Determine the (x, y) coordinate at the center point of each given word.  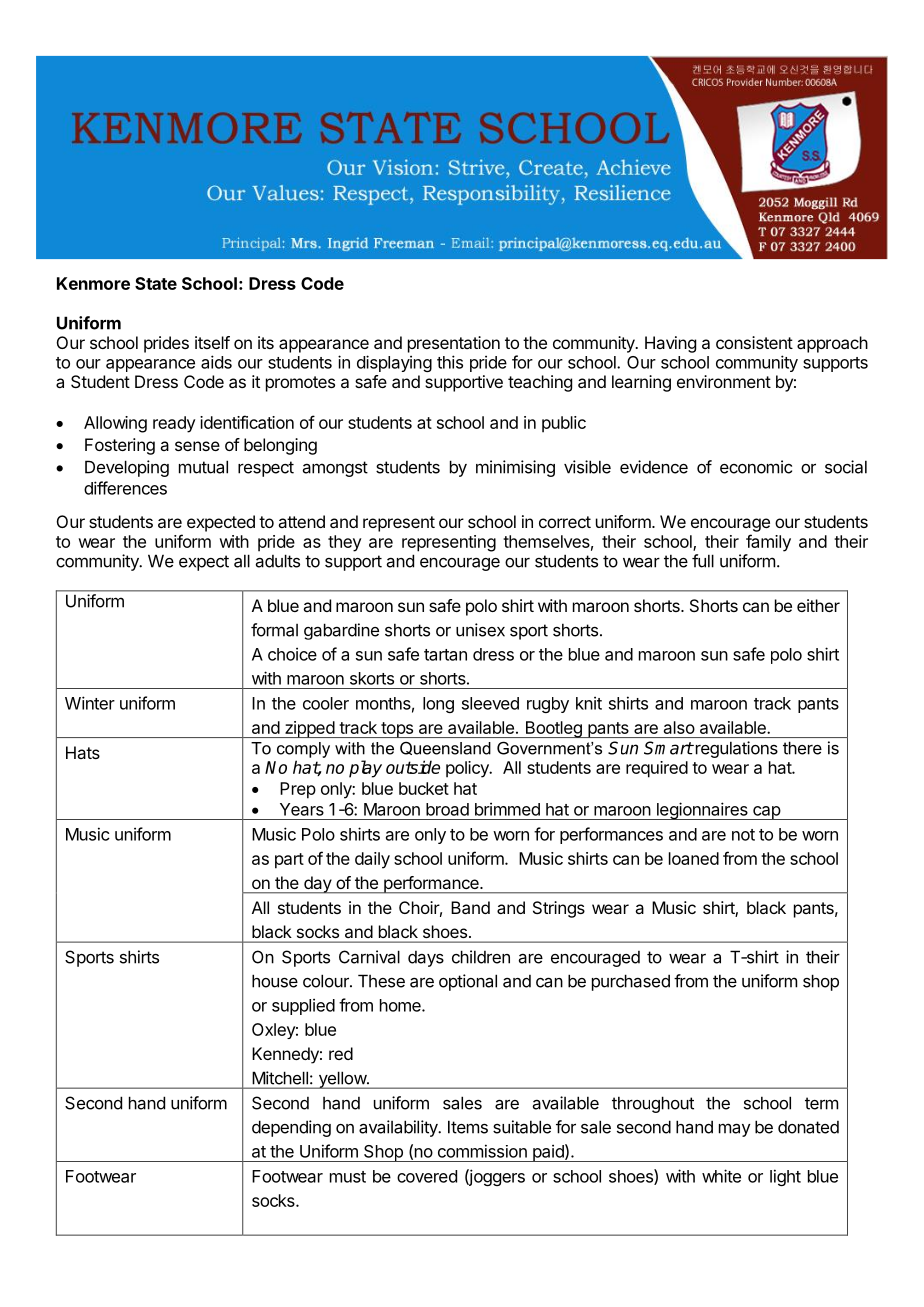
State (156, 283)
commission (482, 1151)
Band (470, 907)
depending (291, 1128)
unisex (480, 630)
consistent (754, 342)
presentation (454, 344)
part (289, 861)
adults (278, 561)
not (743, 835)
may (734, 1130)
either (818, 605)
